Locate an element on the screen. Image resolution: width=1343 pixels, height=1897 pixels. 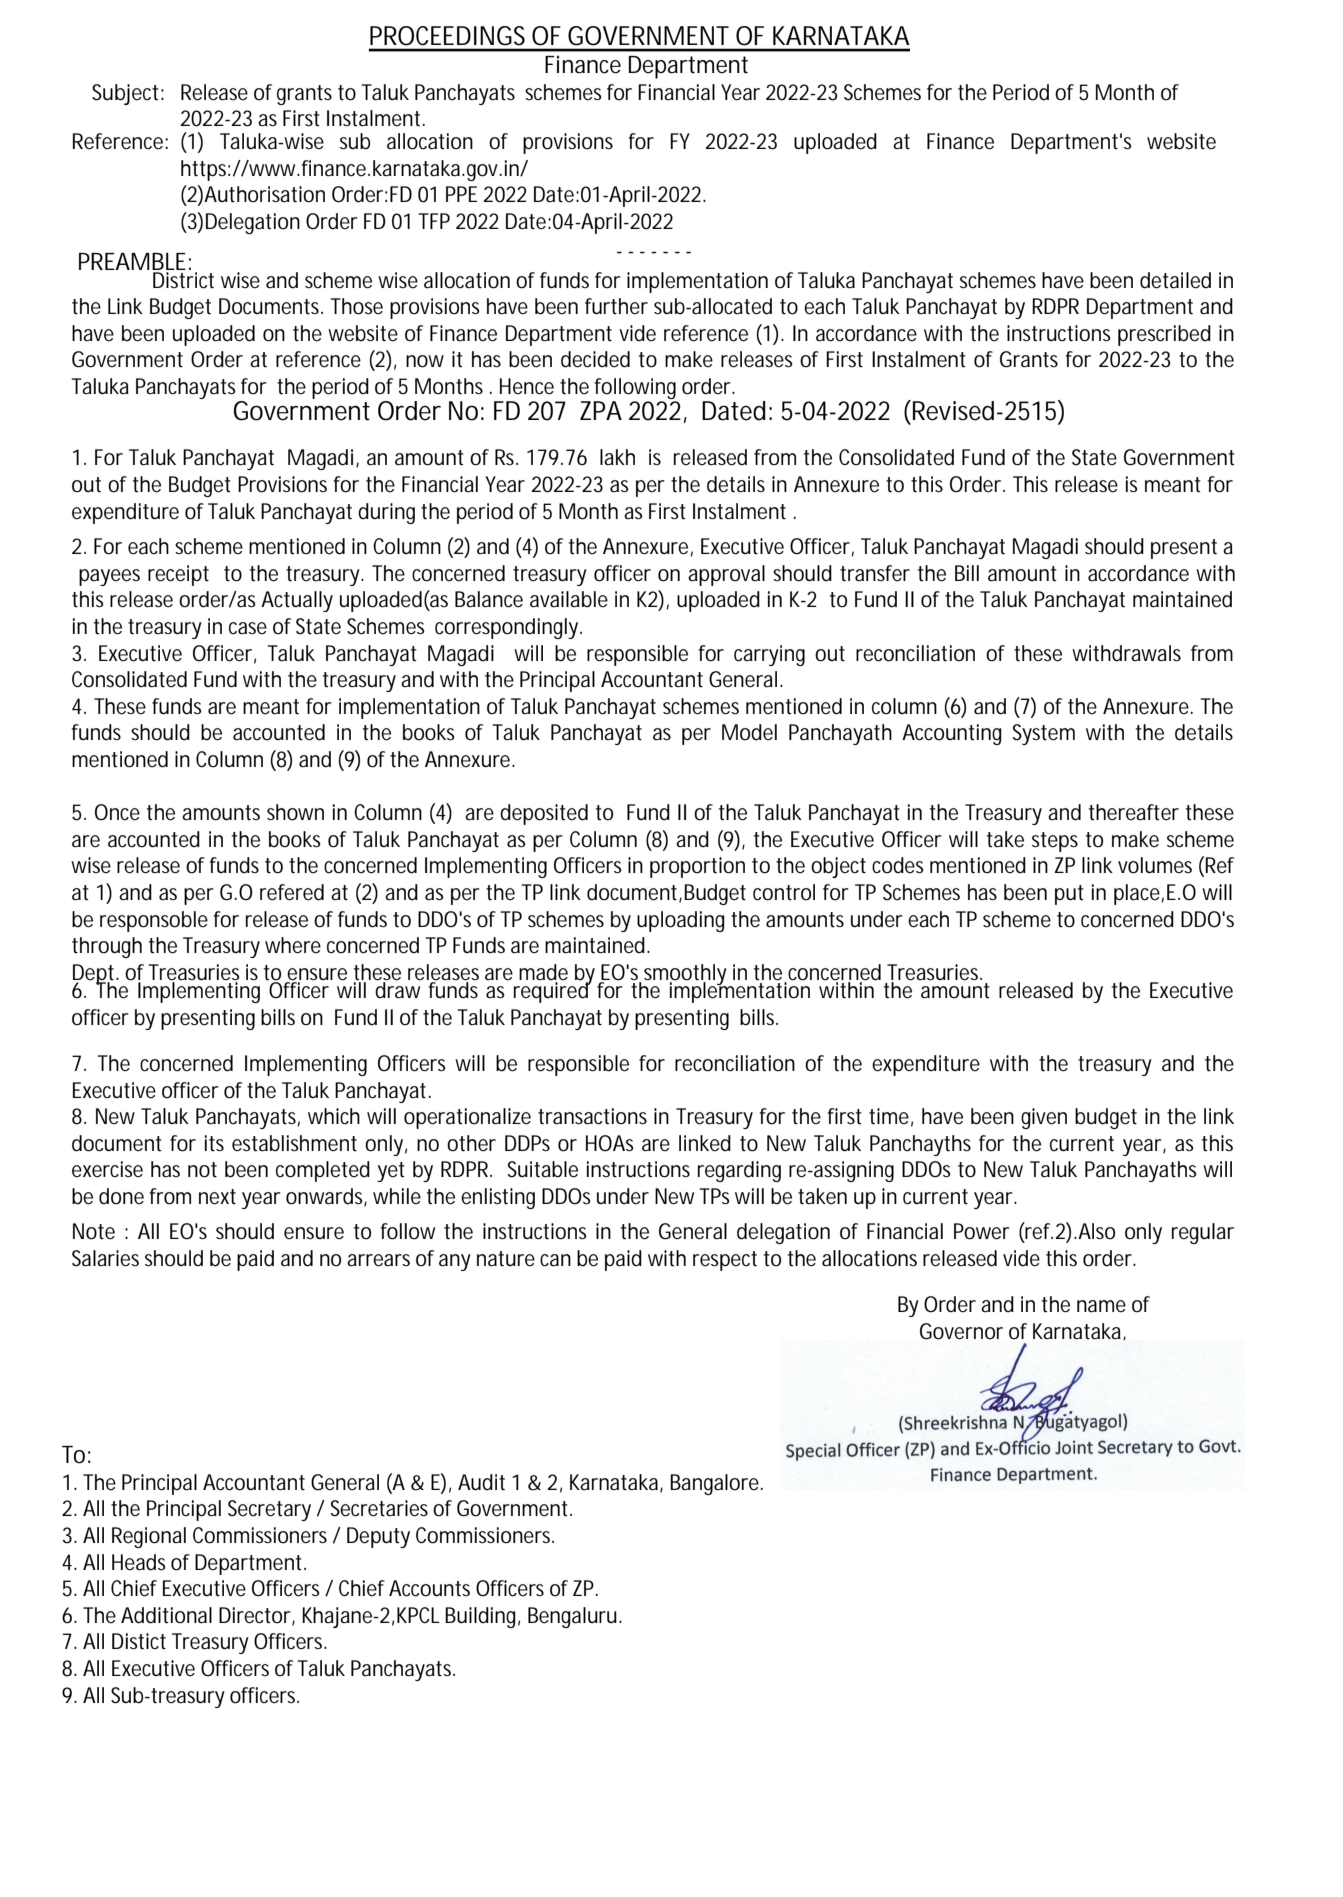
Additional is located at coordinates (166, 1615).
